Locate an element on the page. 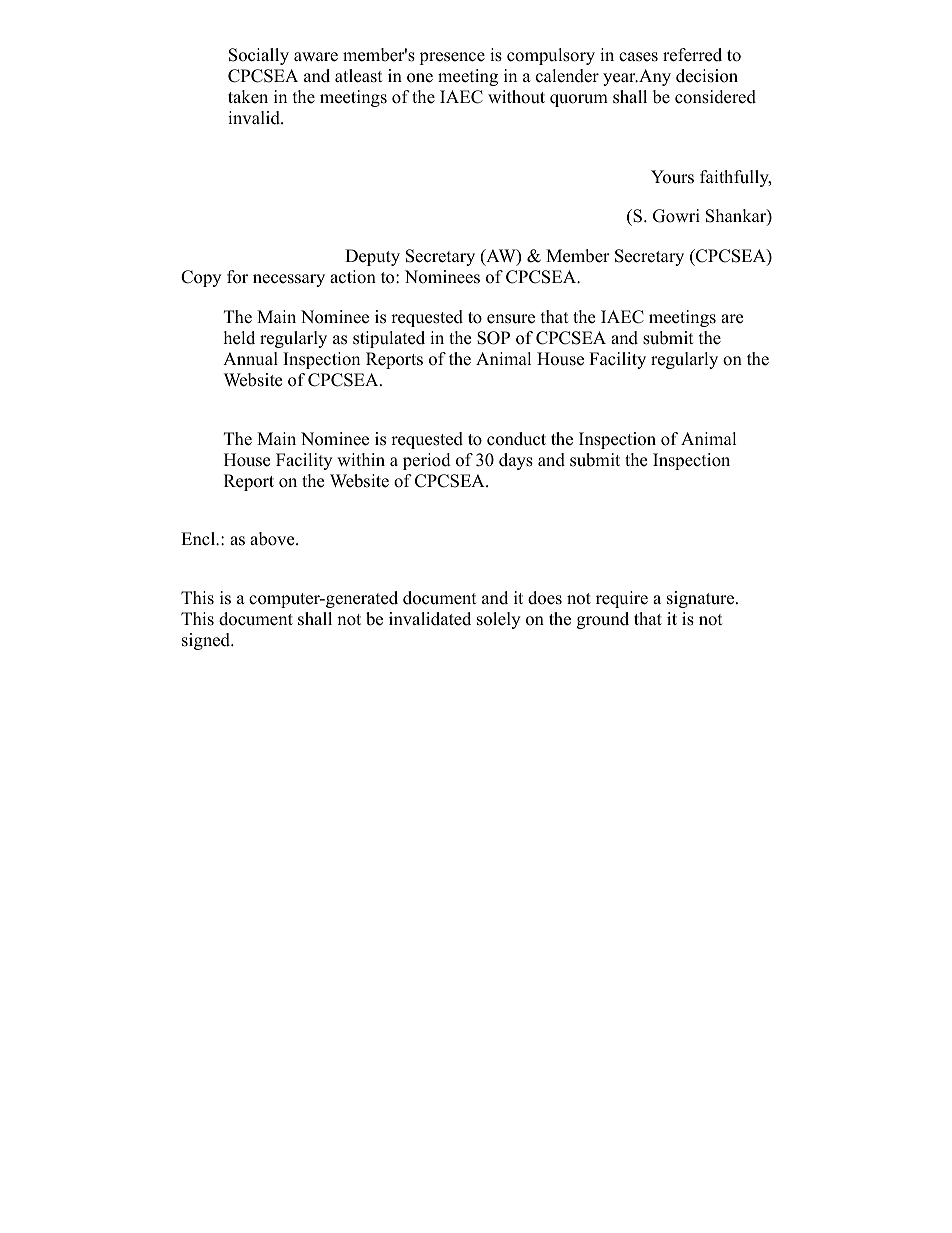  period is located at coordinates (427, 461).
